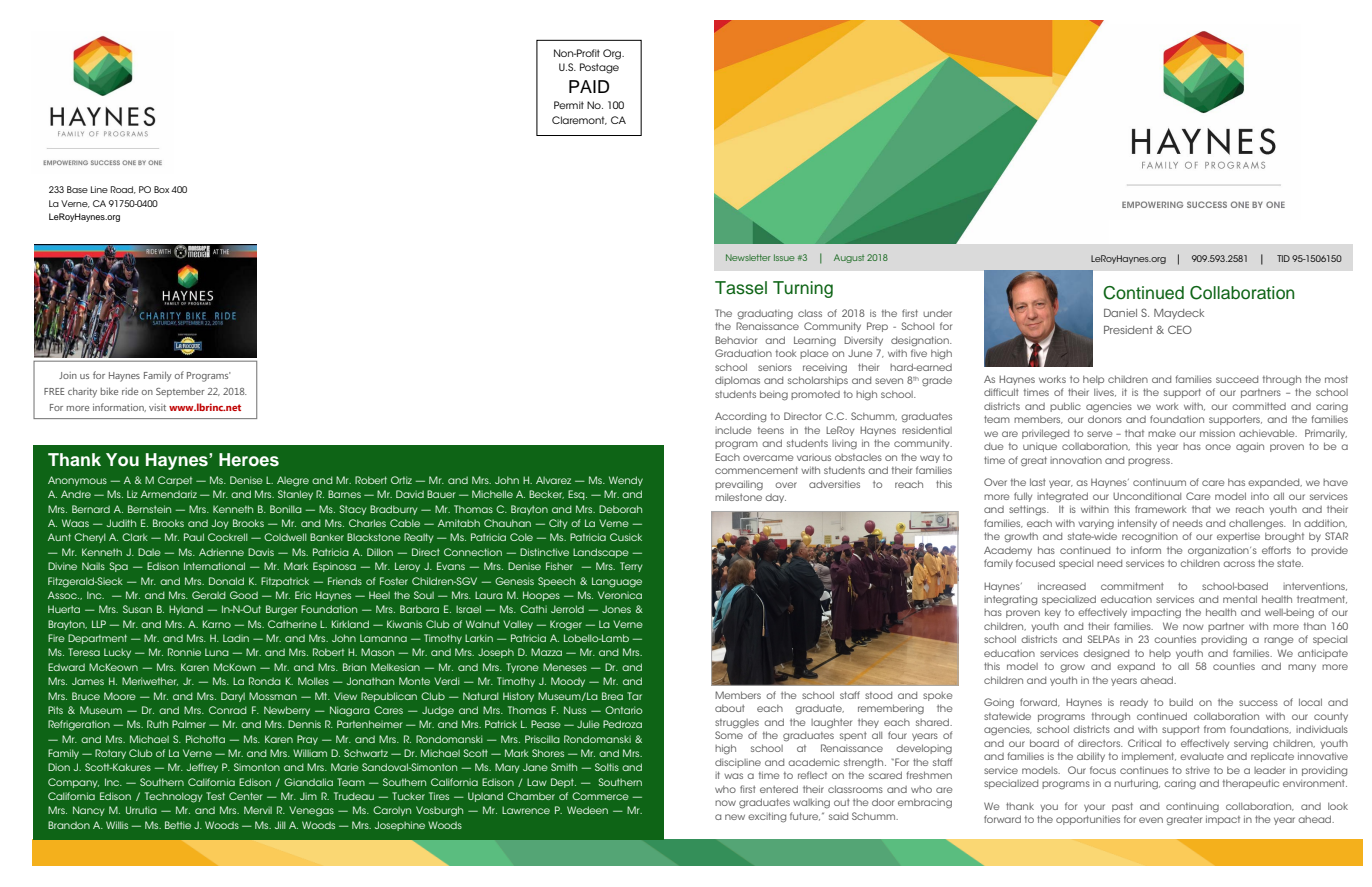 Image resolution: width=1372 pixels, height=887 pixels. Describe the element at coordinates (589, 86) in the image. I see `PAID` at that location.
